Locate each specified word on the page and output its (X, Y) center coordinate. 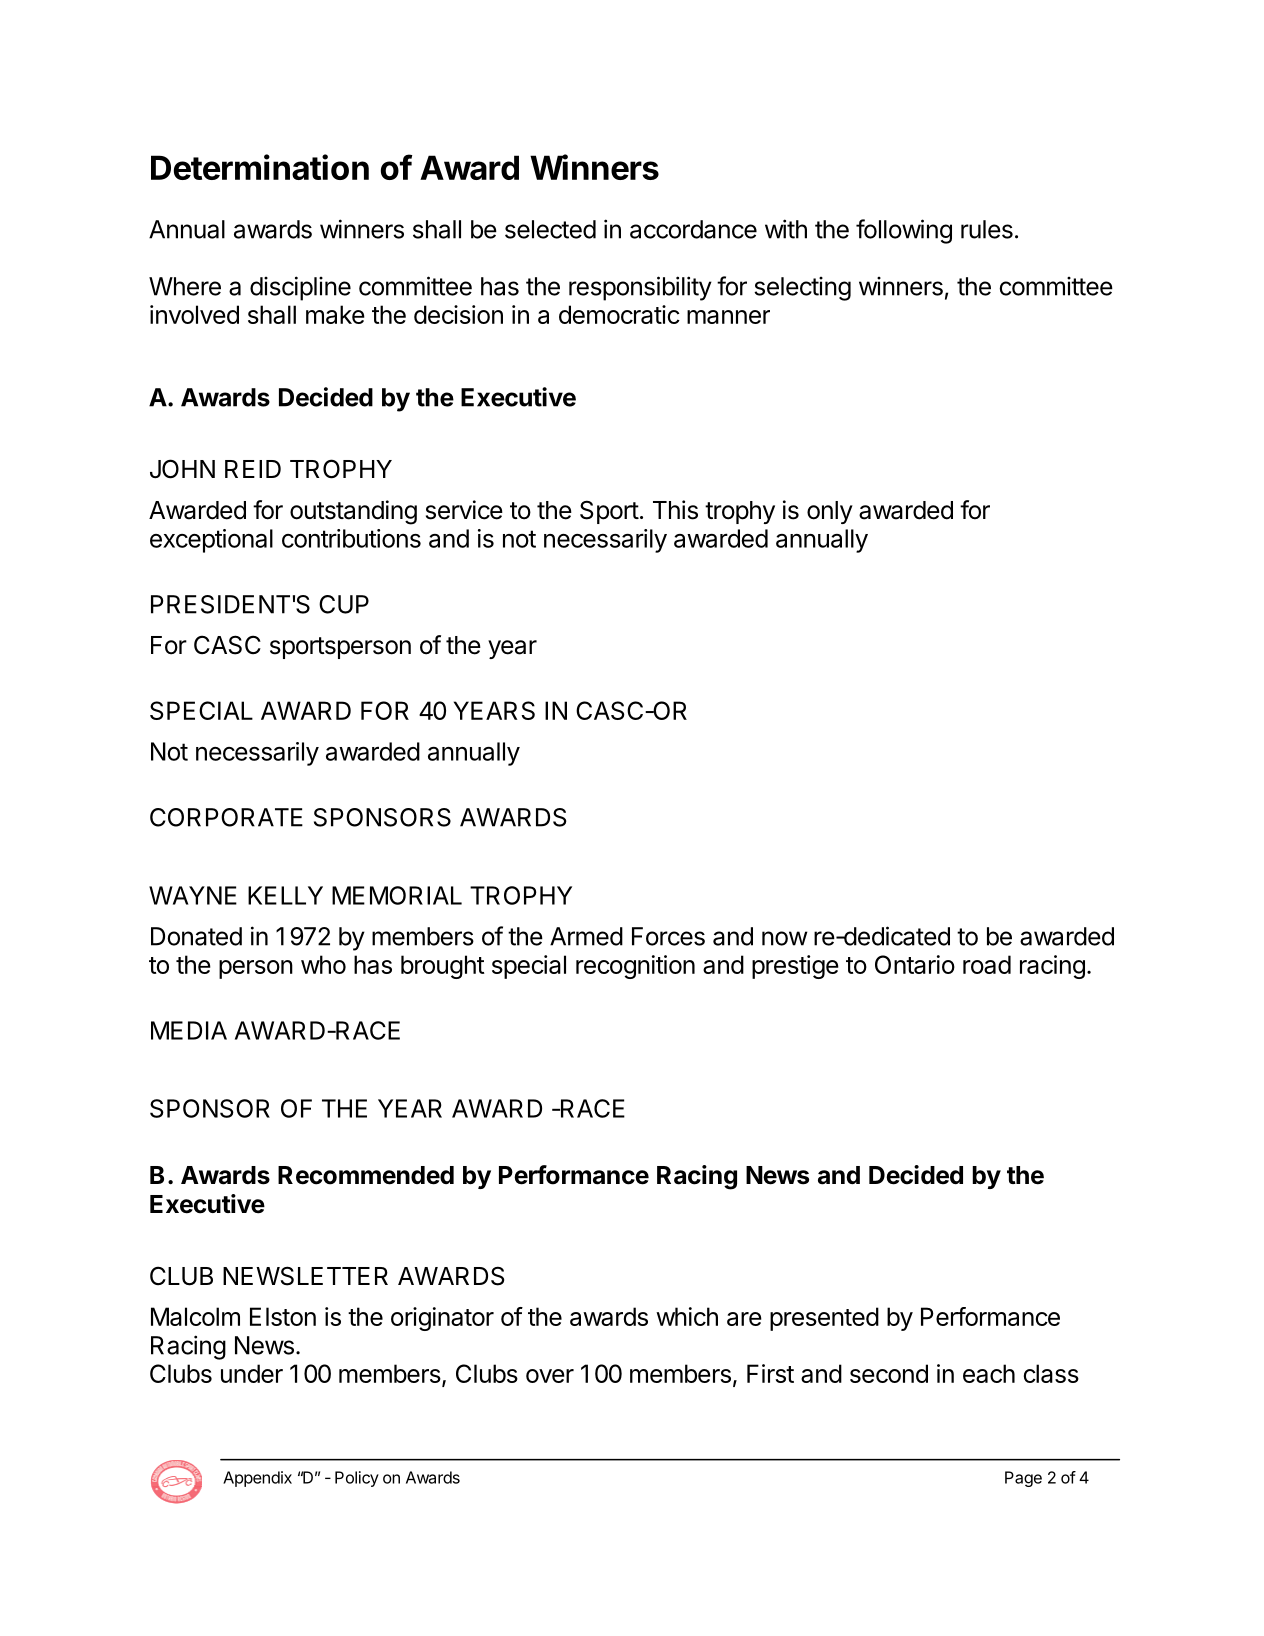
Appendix (257, 1479)
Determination (260, 167)
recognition (635, 967)
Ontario (915, 964)
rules (987, 229)
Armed (586, 936)
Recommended (366, 1175)
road (987, 964)
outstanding (353, 512)
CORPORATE (226, 817)
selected (550, 229)
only (830, 512)
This (675, 510)
